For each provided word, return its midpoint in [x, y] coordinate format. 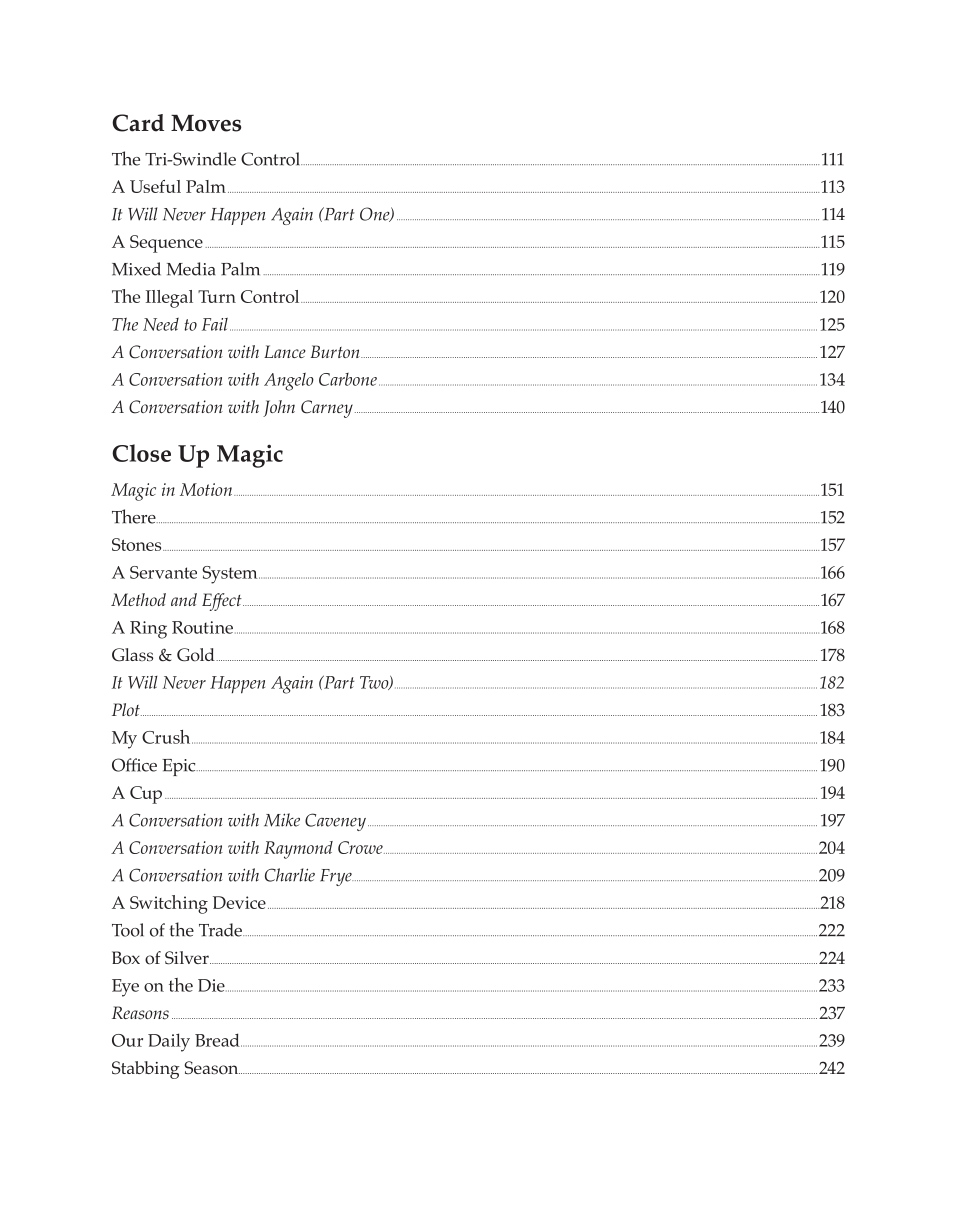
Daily [169, 1042]
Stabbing [146, 1070]
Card [138, 123]
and [184, 599]
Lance [285, 351]
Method [138, 599]
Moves [206, 123]
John [279, 408]
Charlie [290, 875]
